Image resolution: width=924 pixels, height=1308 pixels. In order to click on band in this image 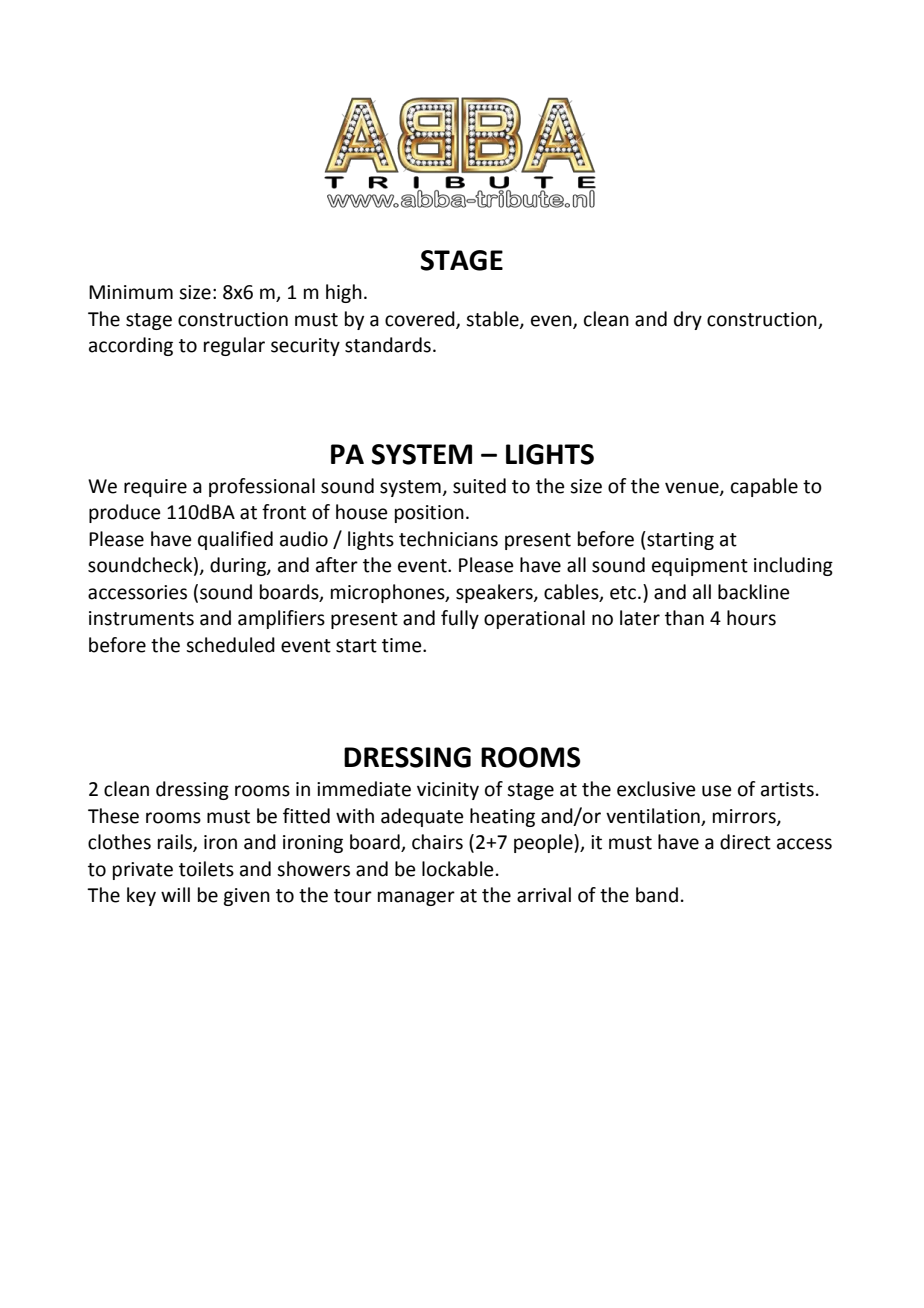, I will do `click(657, 895)`.
